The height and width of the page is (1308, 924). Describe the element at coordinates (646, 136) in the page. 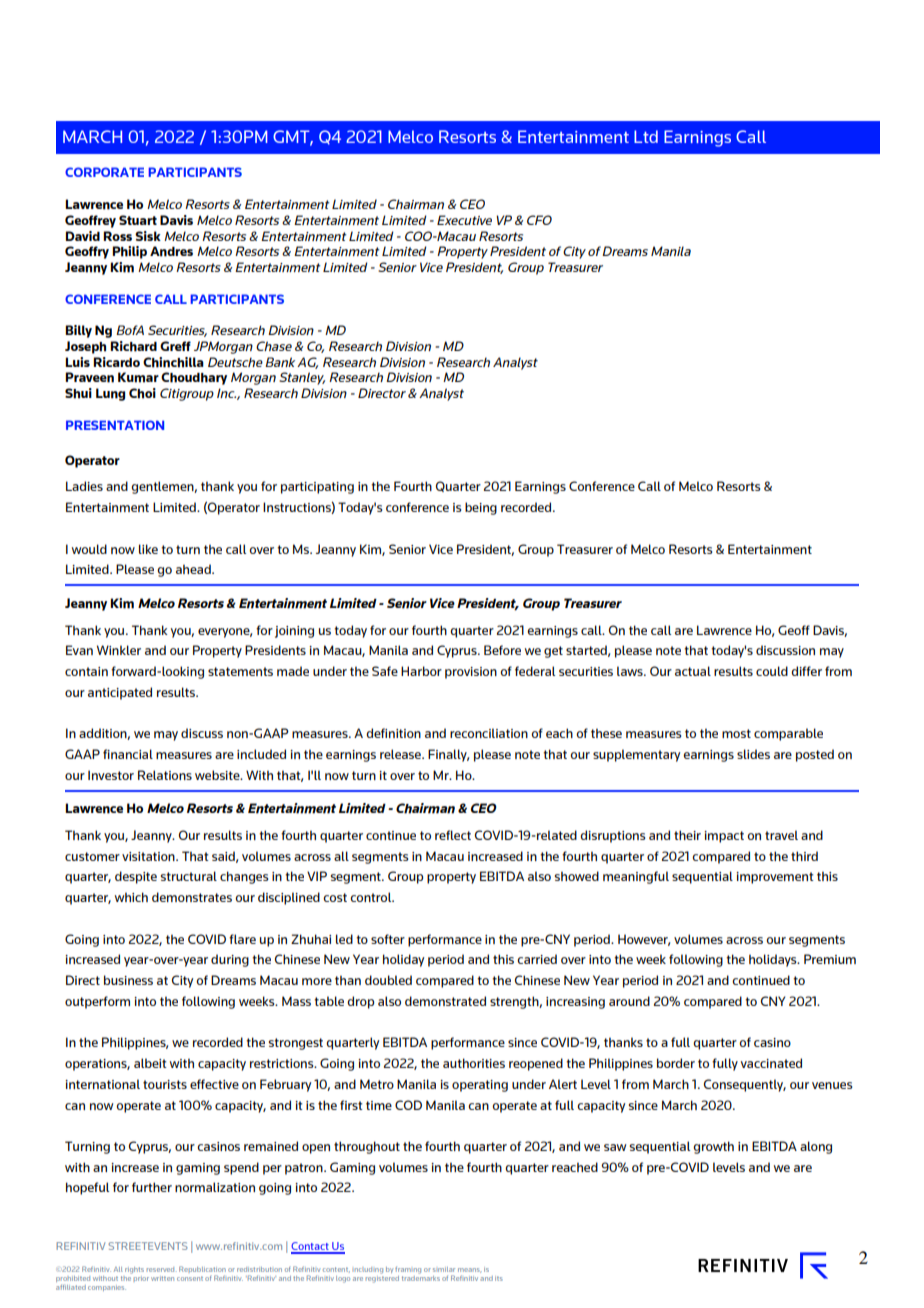

I see `Ltd` at that location.
